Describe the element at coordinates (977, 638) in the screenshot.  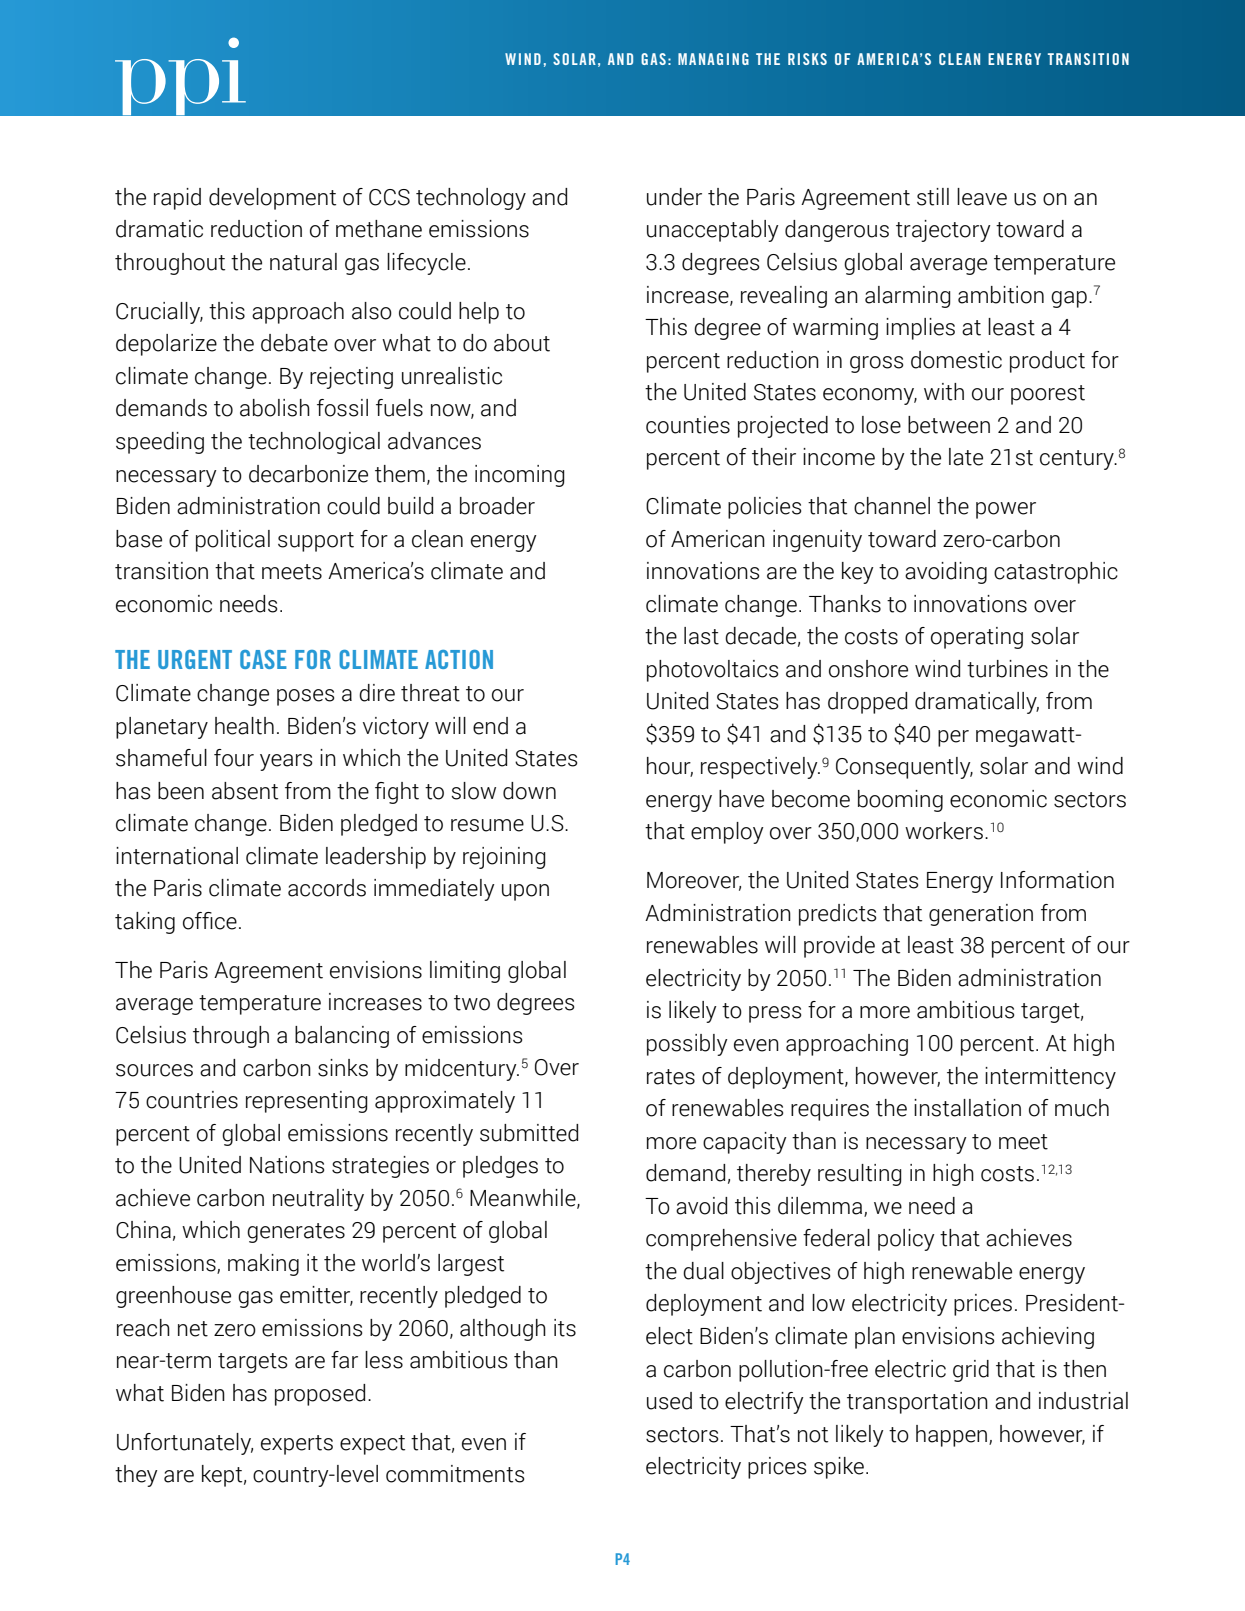
I see `operating` at that location.
